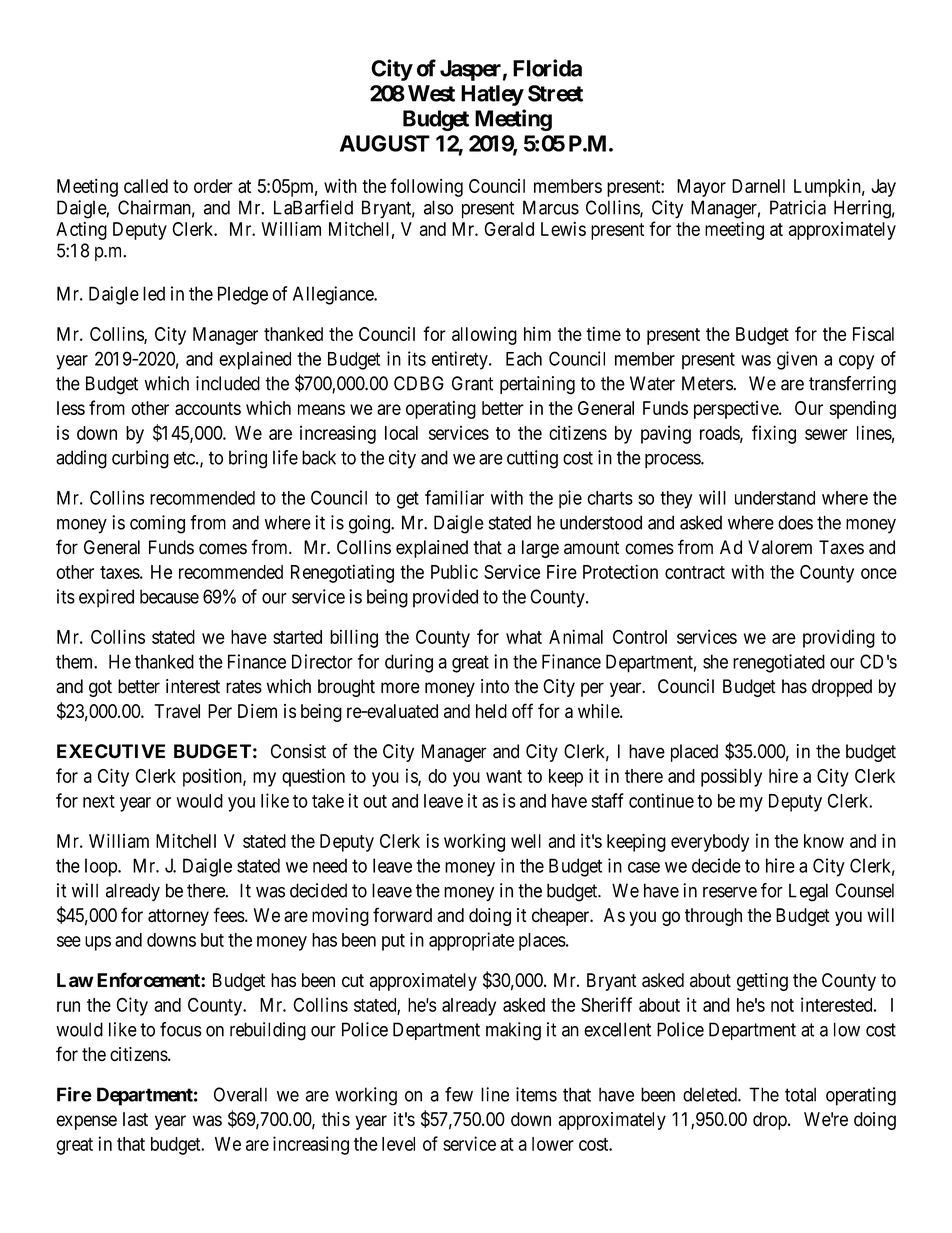 The width and height of the page is (952, 1233). What do you see at coordinates (774, 434) in the page?
I see `fixing` at bounding box center [774, 434].
